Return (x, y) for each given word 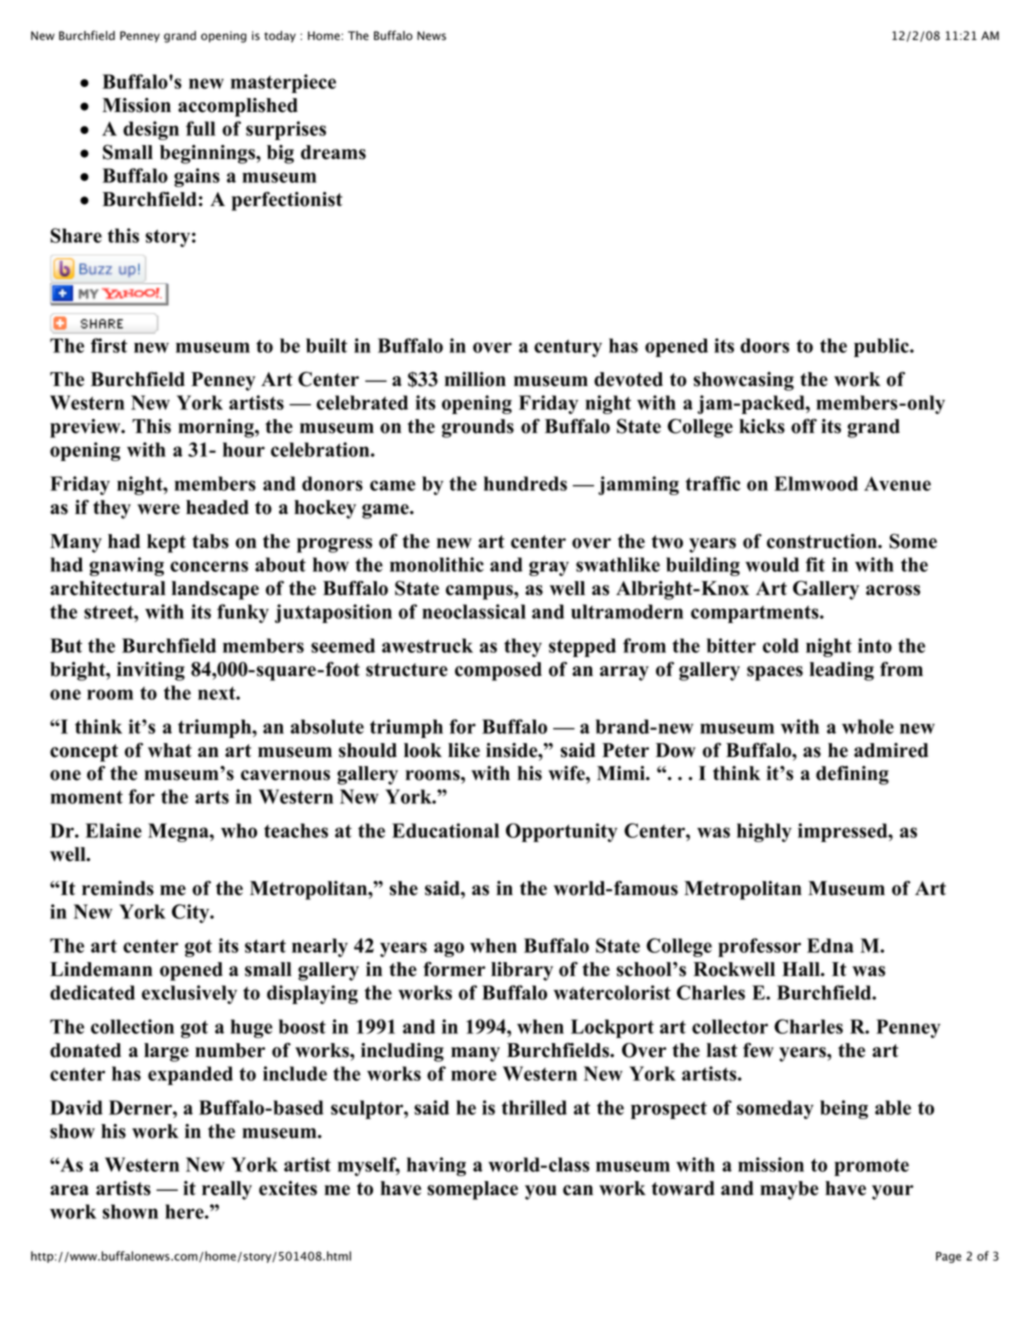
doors (764, 345)
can (578, 1190)
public (882, 347)
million (475, 379)
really (227, 1190)
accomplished (238, 107)
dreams (333, 152)
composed (498, 671)
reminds (118, 888)
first (109, 345)
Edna (830, 945)
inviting (151, 671)
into (875, 645)
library (522, 971)
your (893, 1192)
